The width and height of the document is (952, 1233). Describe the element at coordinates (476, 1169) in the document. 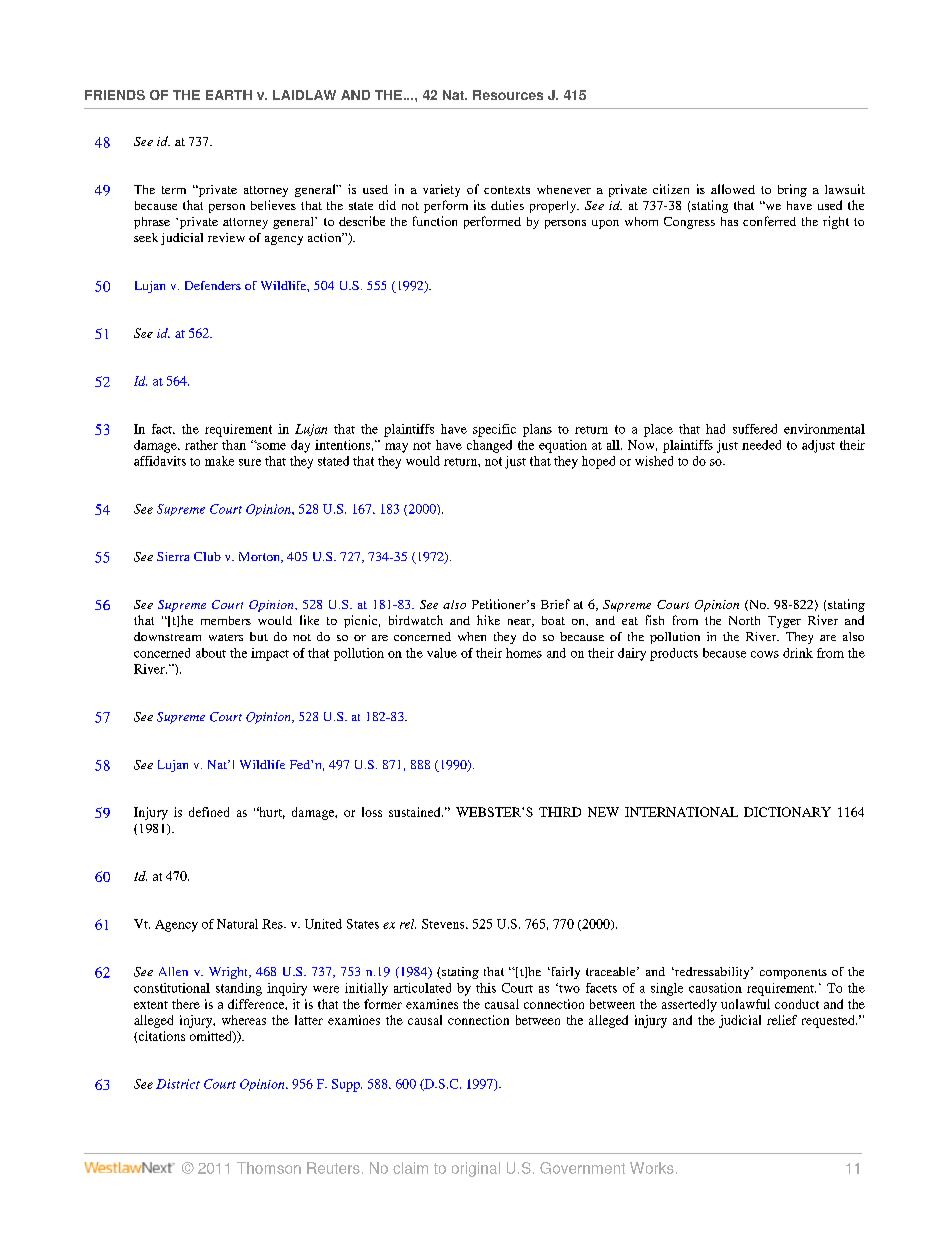

I see `original` at that location.
